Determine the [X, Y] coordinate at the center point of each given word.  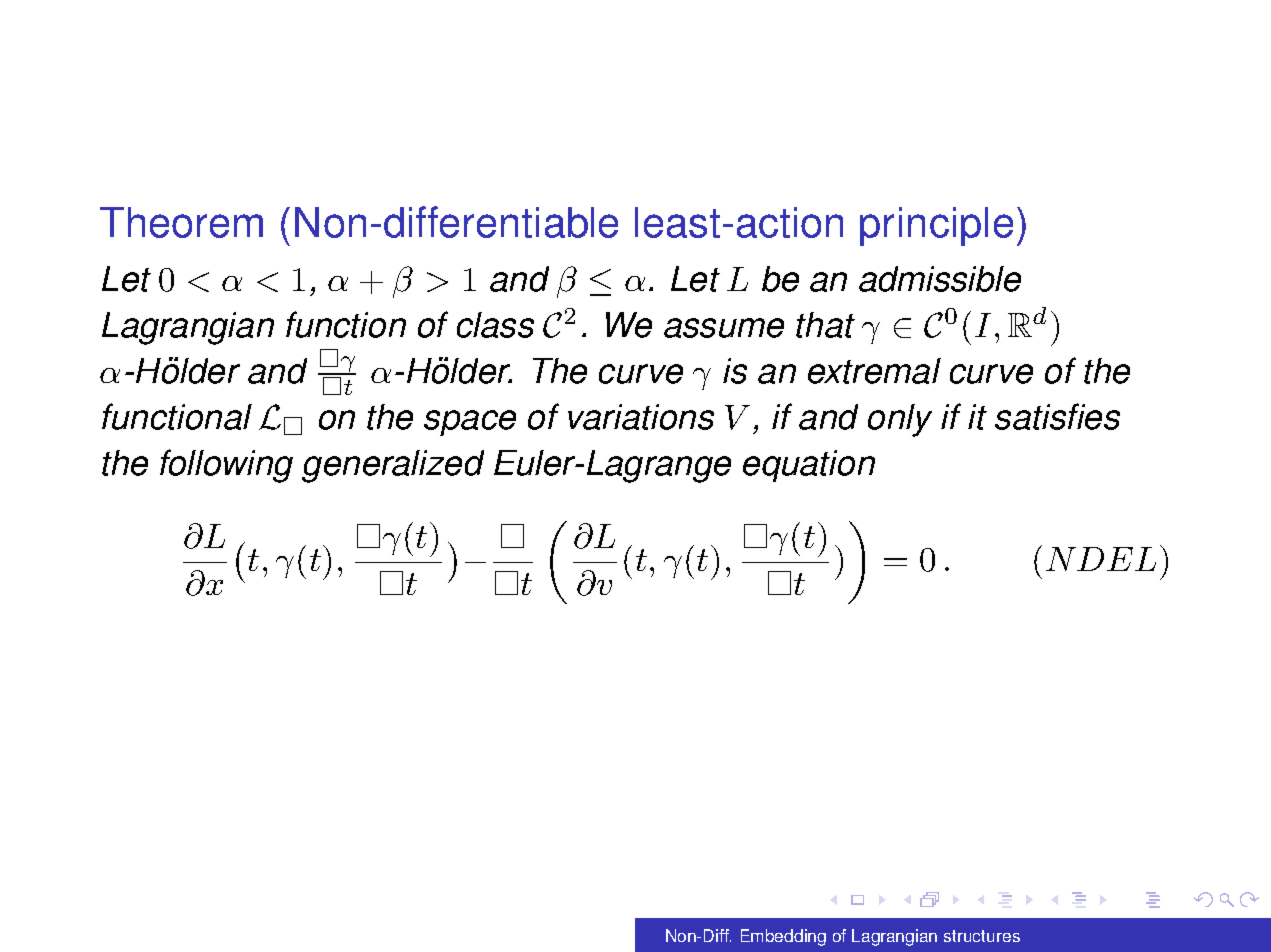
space [470, 423]
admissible [940, 279]
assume [724, 328]
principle [936, 226]
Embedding [783, 937]
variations [641, 417]
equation [809, 466]
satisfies [1057, 416]
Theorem [181, 222]
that [825, 325]
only [900, 420]
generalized [393, 466]
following [226, 466]
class [495, 325]
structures [982, 936]
